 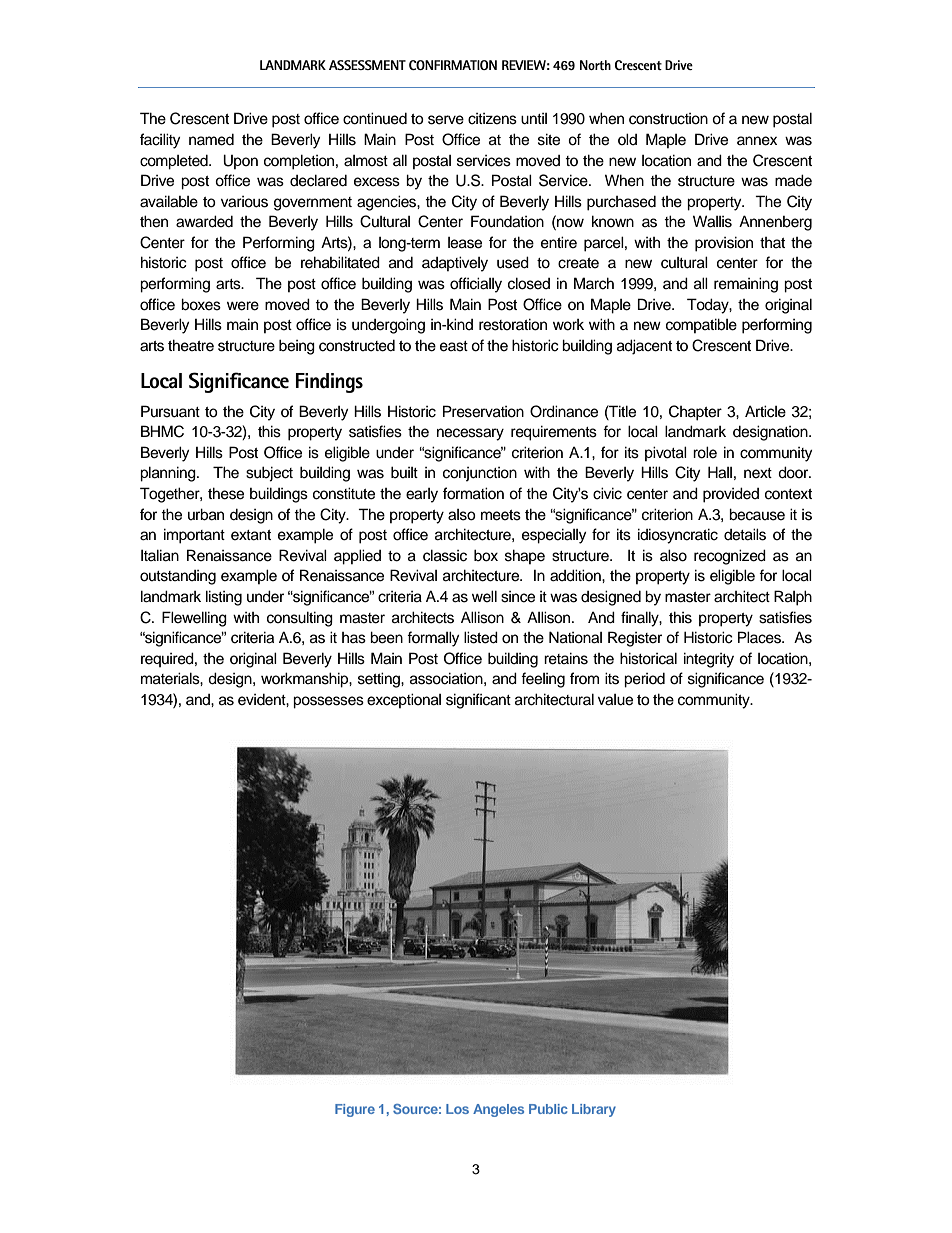 I want to click on recognized, so click(x=730, y=557).
